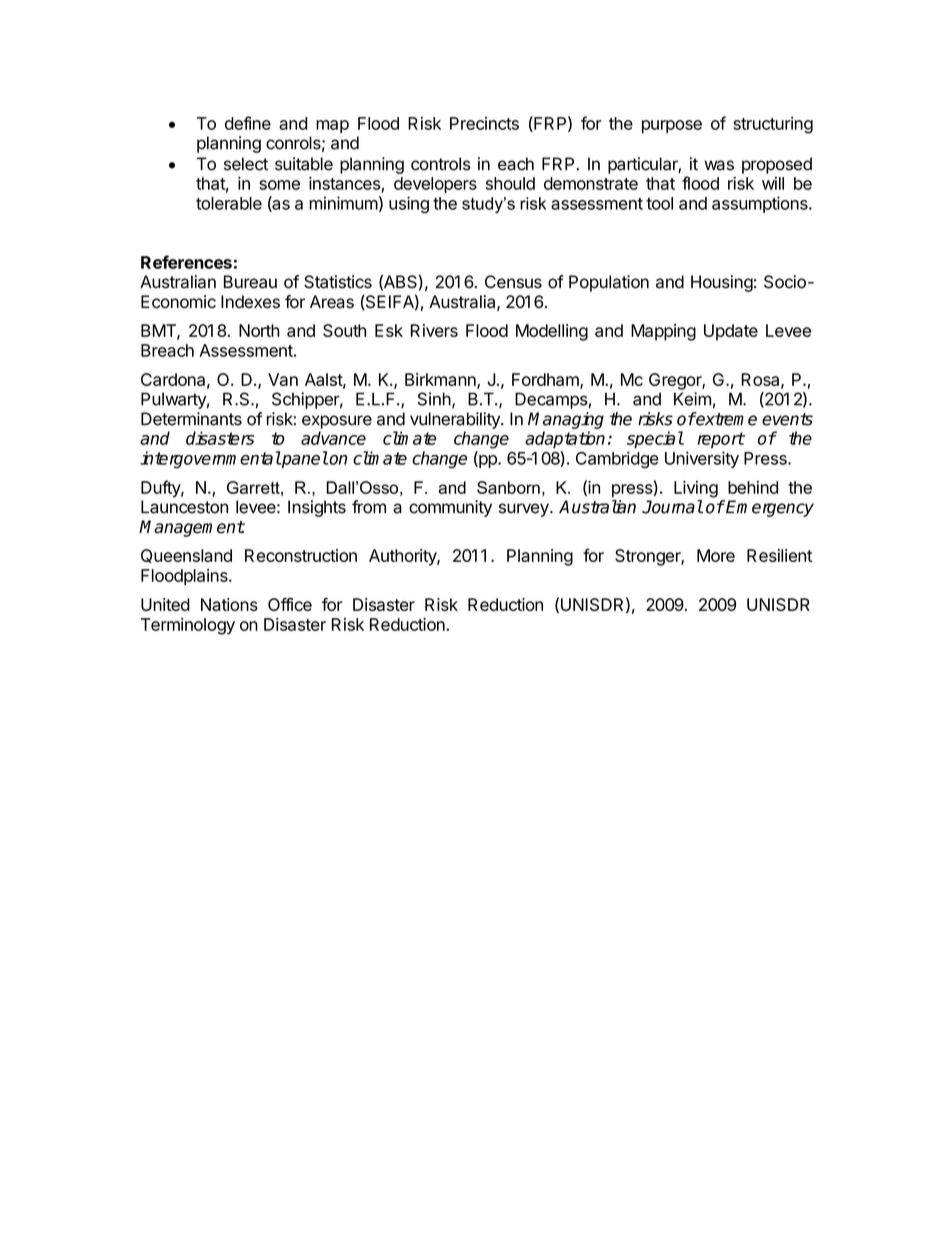 This screenshot has width=952, height=1233. What do you see at coordinates (229, 604) in the screenshot?
I see `Nations` at bounding box center [229, 604].
